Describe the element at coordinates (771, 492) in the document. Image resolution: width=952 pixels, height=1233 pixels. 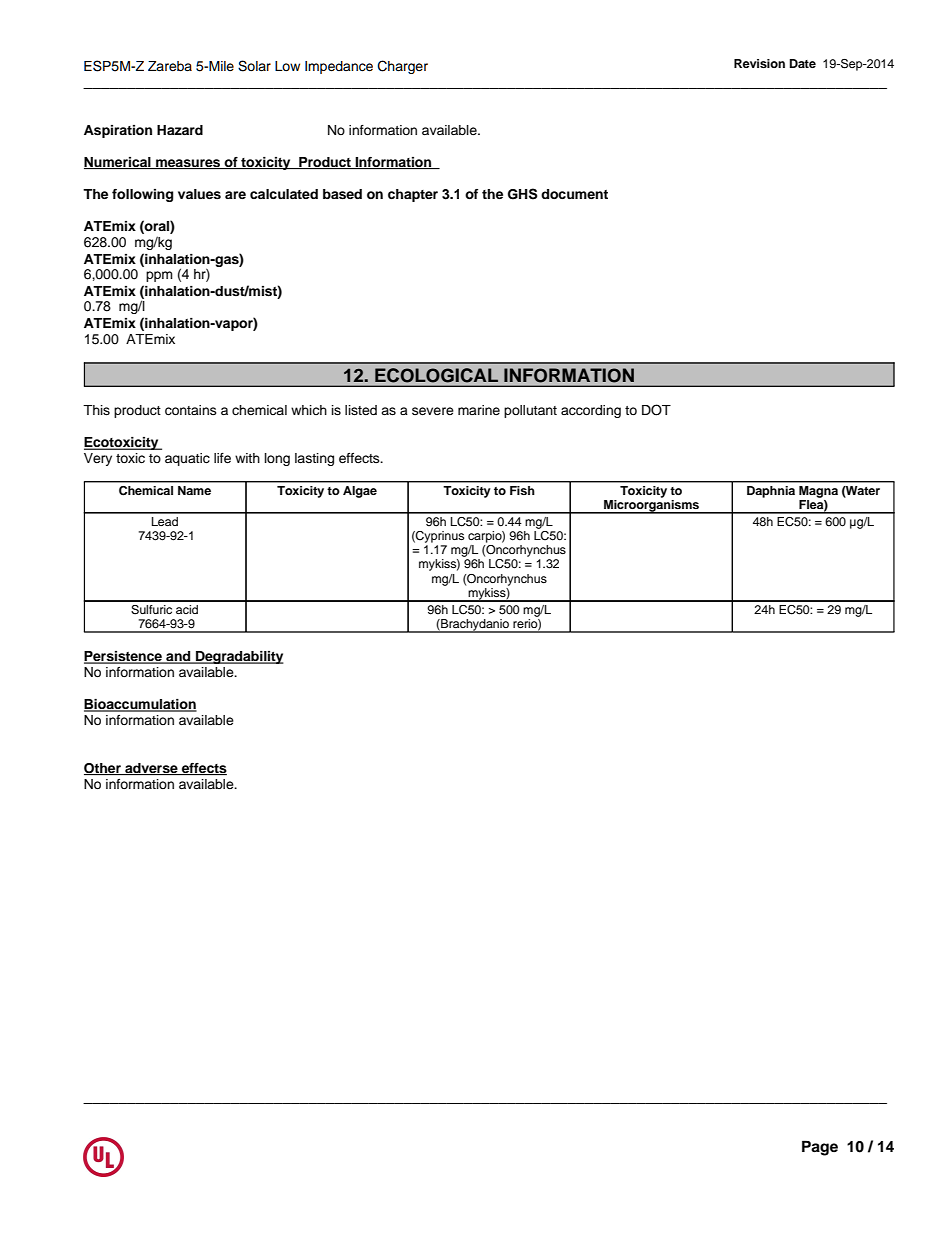
I see `Daphnia` at that location.
